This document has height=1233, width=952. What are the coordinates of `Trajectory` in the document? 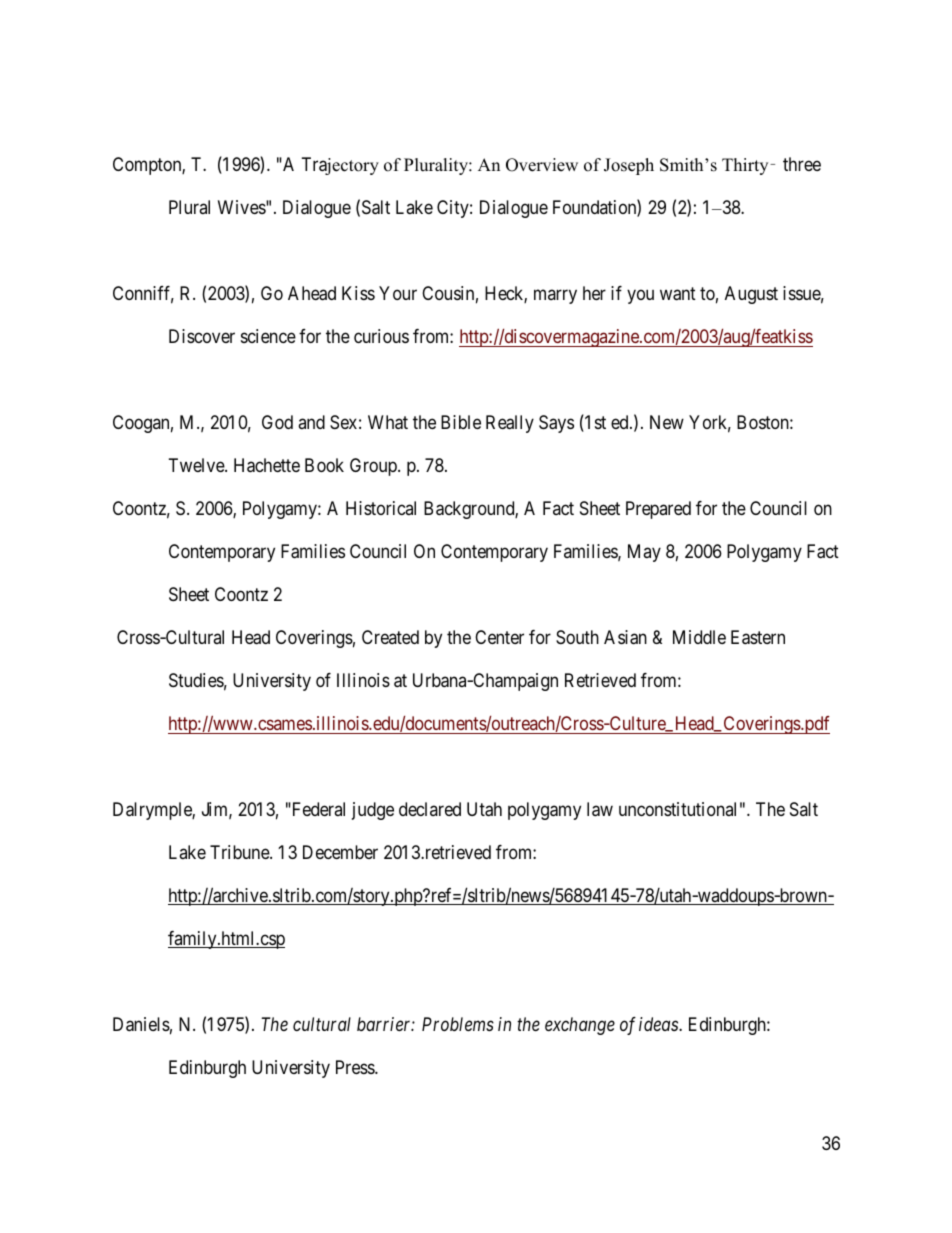 It's located at (340, 166).
